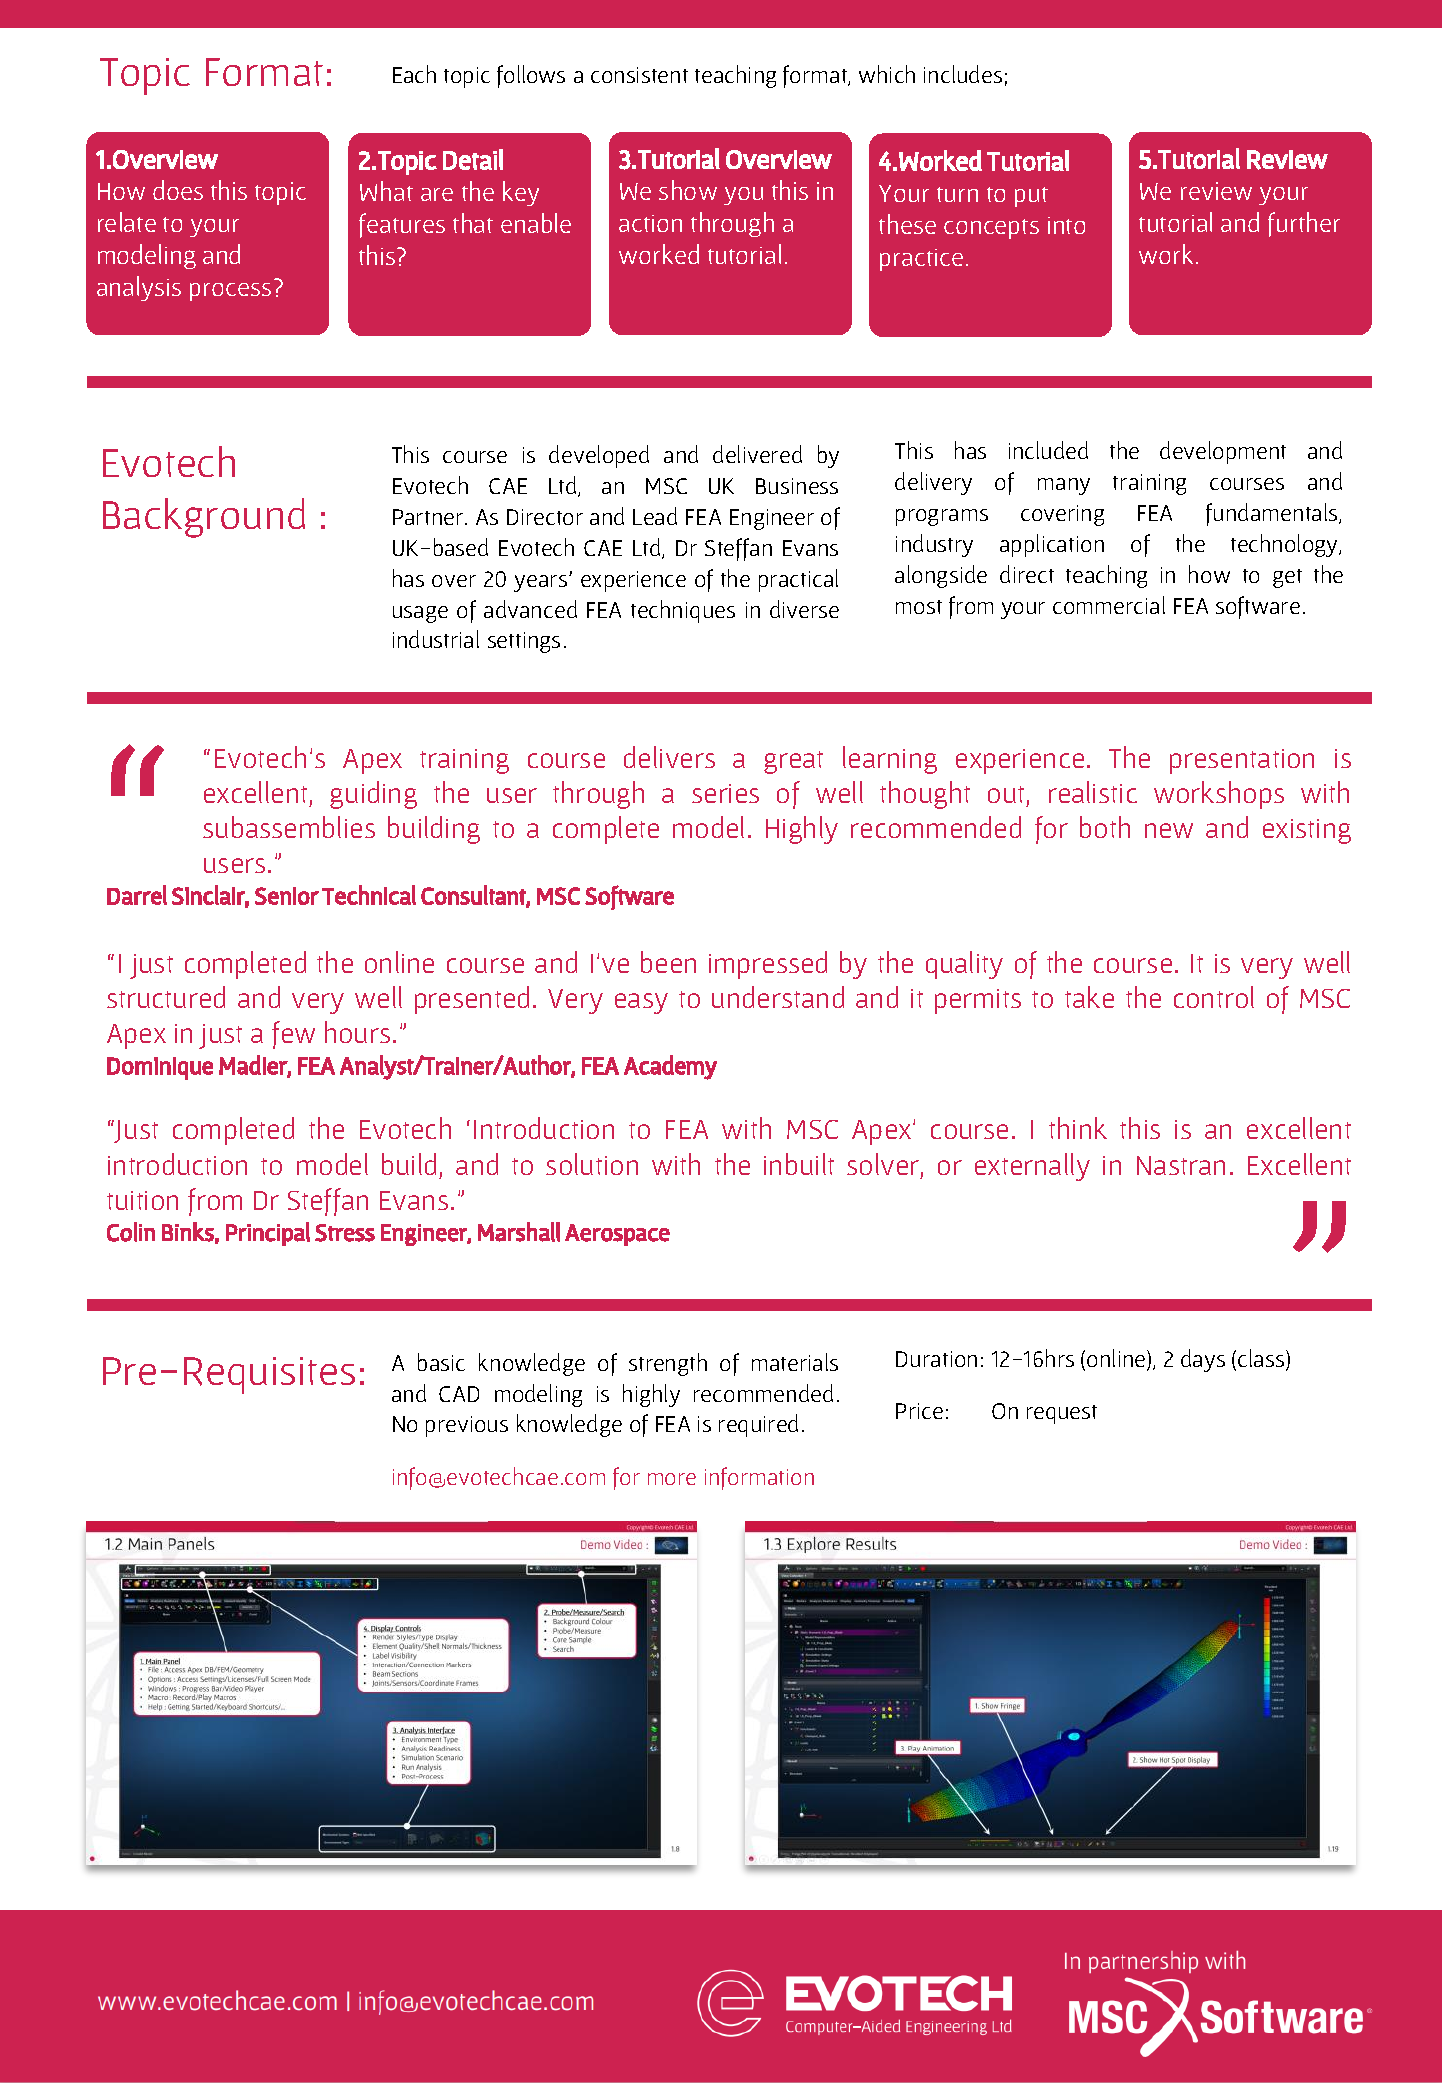  What do you see at coordinates (178, 190) in the screenshot?
I see `does` at bounding box center [178, 190].
